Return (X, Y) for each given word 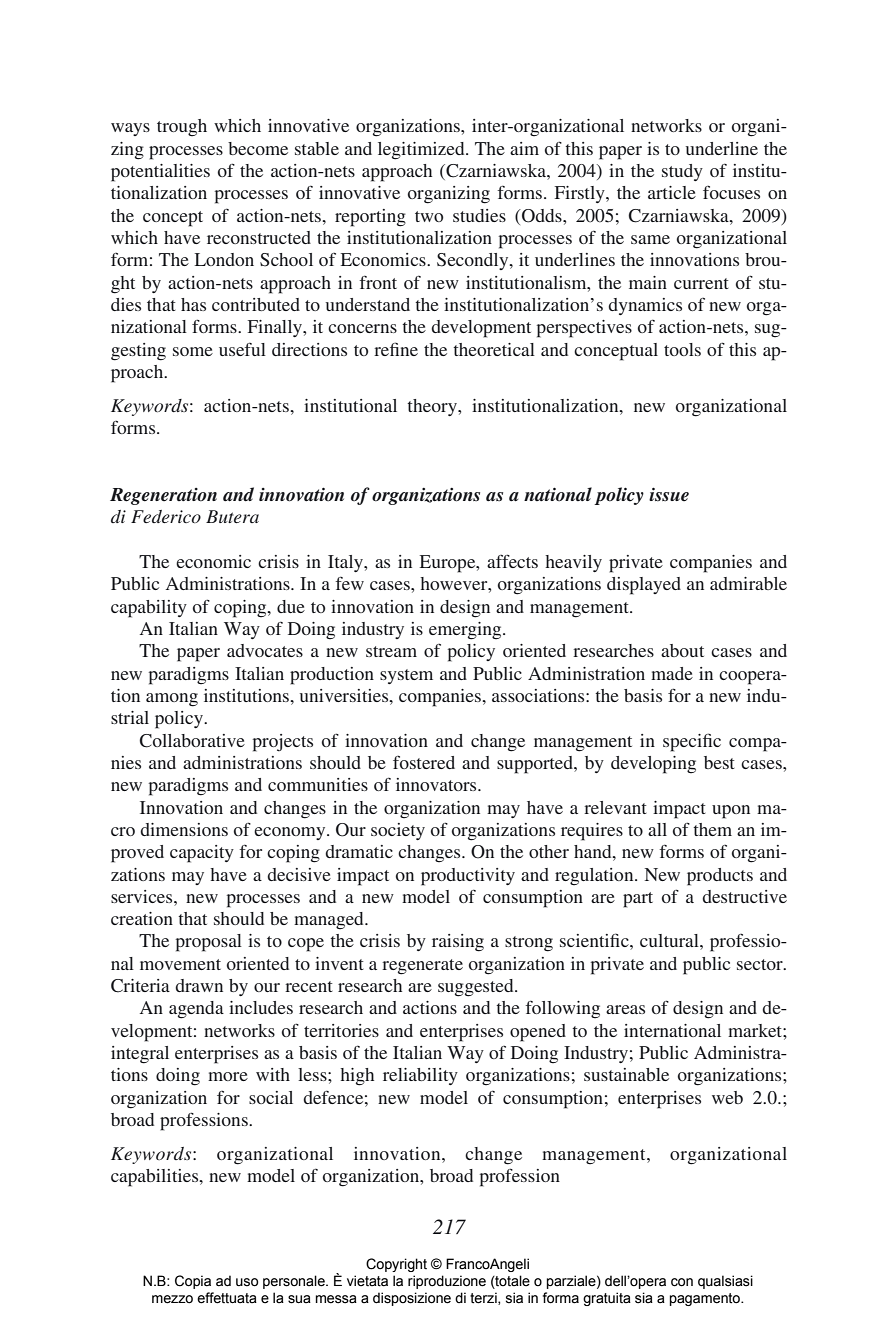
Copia (193, 1282)
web (727, 1097)
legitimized (422, 151)
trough (182, 128)
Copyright (396, 1265)
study (682, 172)
